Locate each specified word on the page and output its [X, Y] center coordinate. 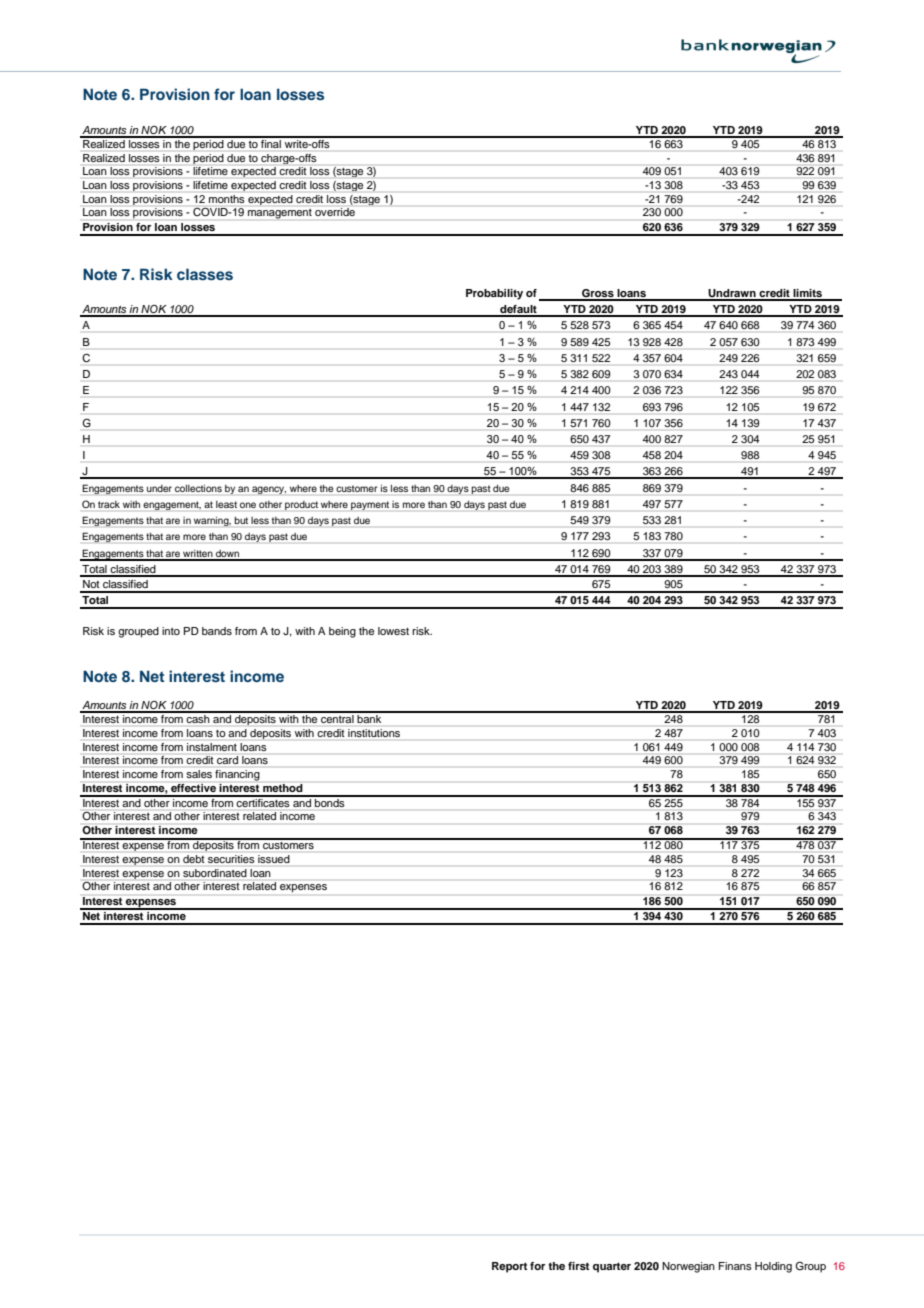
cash [198, 717]
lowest [393, 631]
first [578, 1266]
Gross [598, 294]
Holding [773, 1267]
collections [198, 488]
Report [509, 1267]
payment [370, 505]
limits [807, 294]
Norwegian [688, 1267]
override [335, 212]
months [226, 199]
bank [369, 717]
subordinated [214, 873]
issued [273, 859]
